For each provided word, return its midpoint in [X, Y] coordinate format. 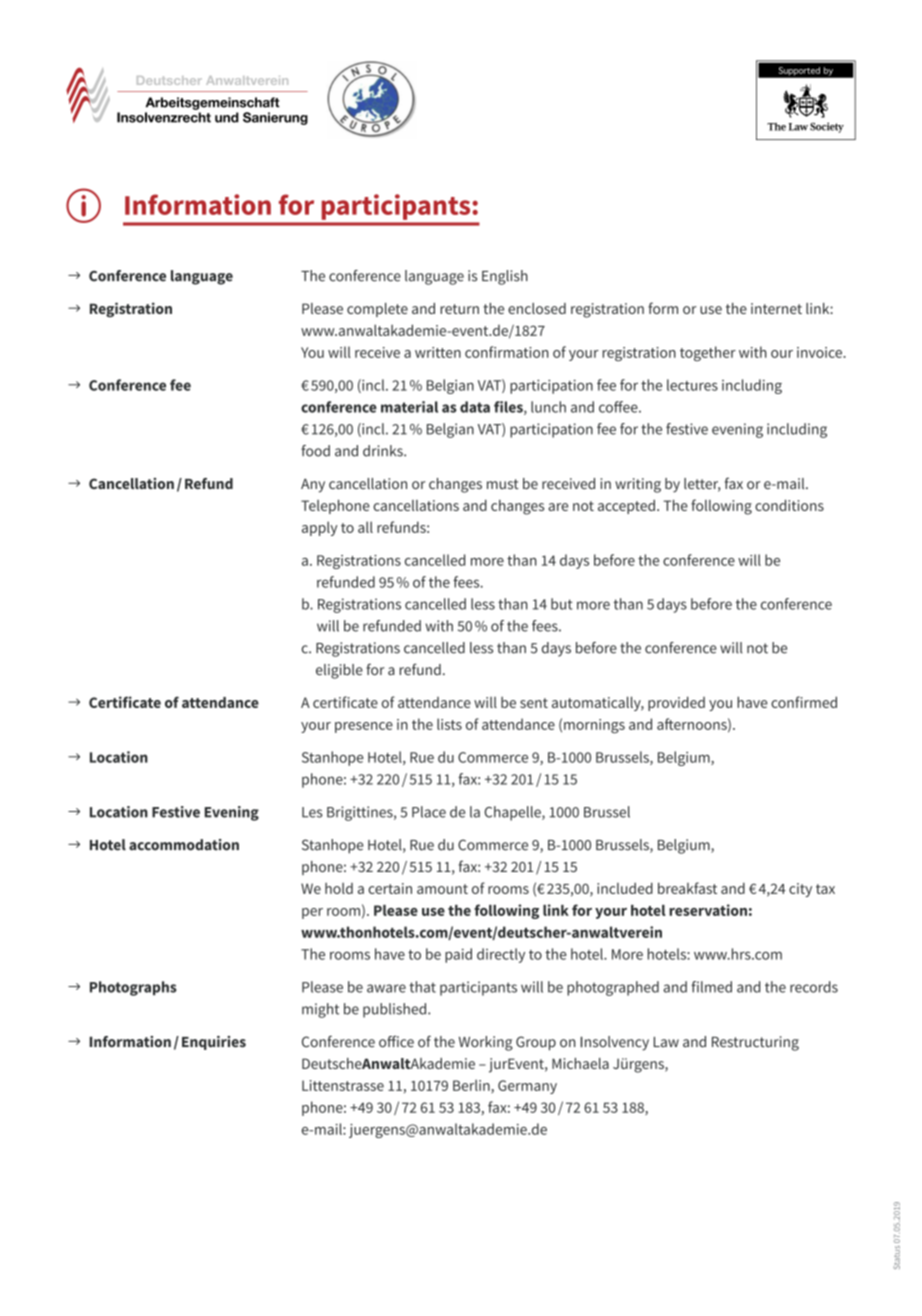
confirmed [804, 702]
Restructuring [755, 1043]
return [459, 309]
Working [486, 1043]
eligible [339, 671]
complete [377, 310]
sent [534, 703]
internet [776, 308]
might [320, 1010]
